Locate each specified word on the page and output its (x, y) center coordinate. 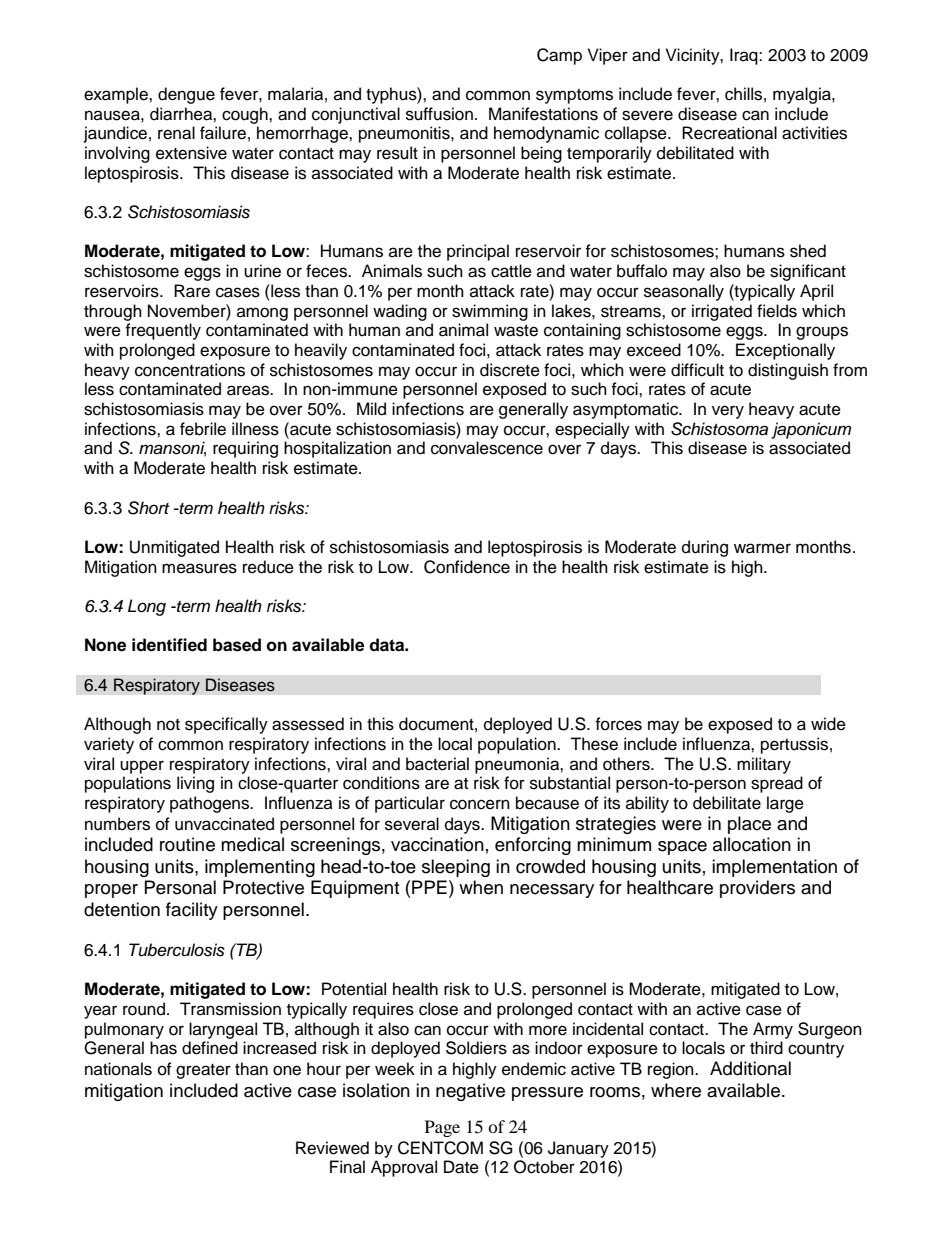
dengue (186, 95)
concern (480, 804)
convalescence (487, 448)
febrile (203, 429)
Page (442, 1128)
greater (203, 1071)
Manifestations (543, 114)
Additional (750, 1068)
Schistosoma (719, 429)
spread (777, 784)
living (195, 784)
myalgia (803, 95)
